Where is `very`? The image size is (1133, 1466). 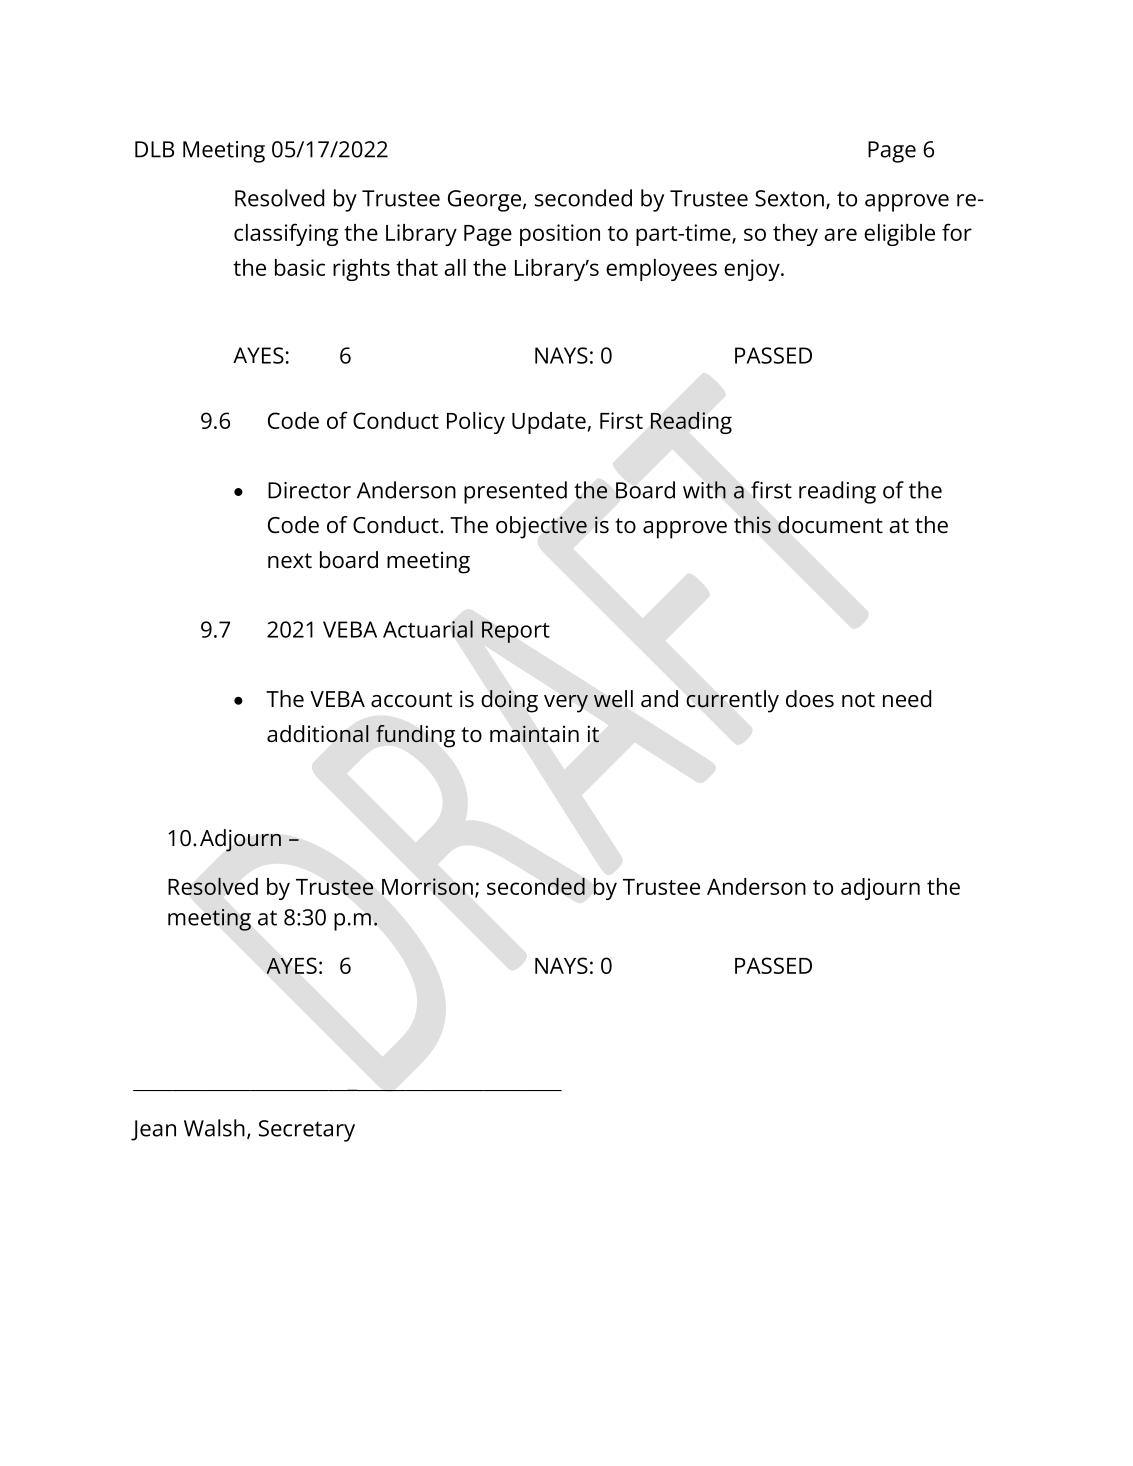 very is located at coordinates (566, 703).
